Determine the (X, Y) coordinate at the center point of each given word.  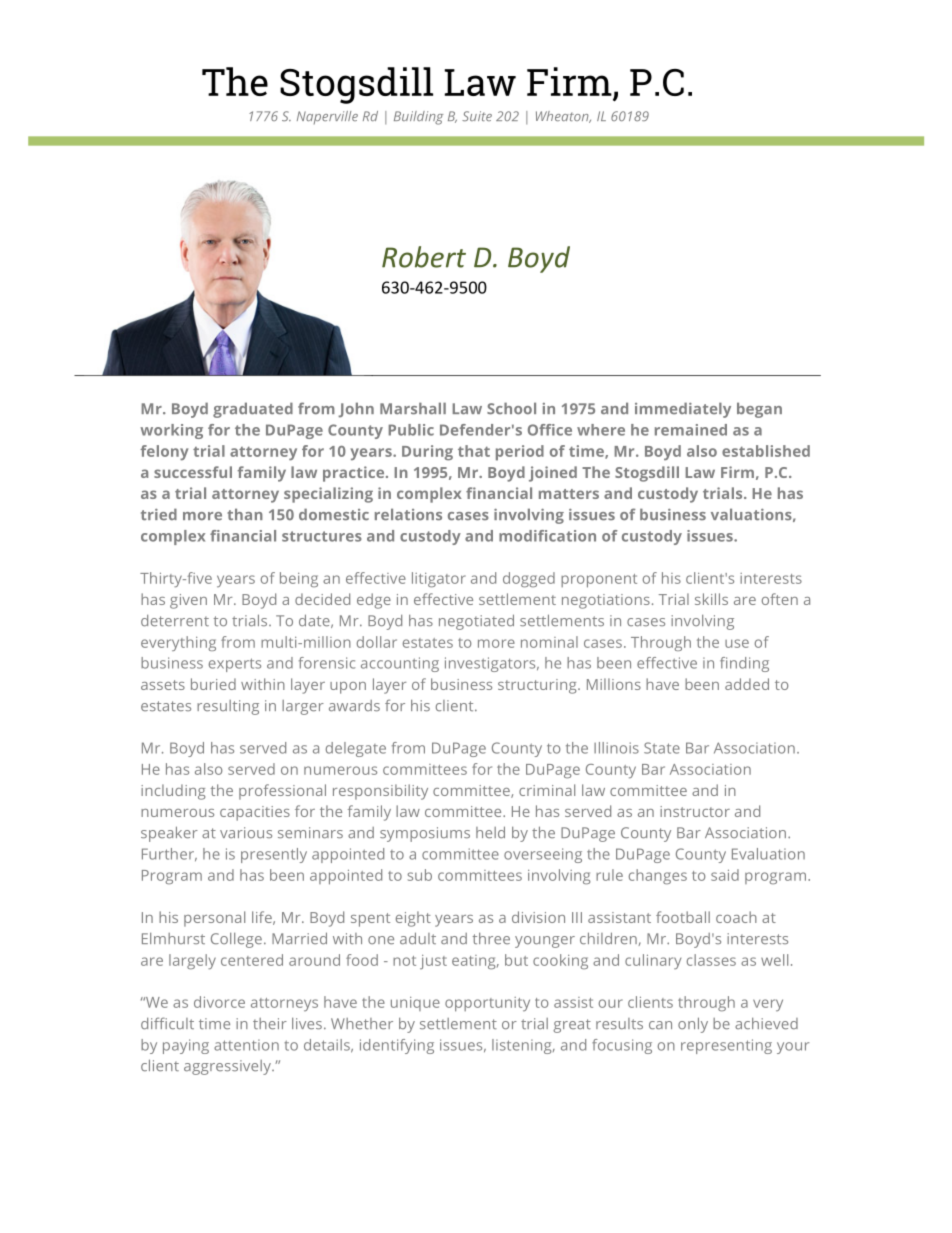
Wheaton (563, 117)
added (747, 684)
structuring (538, 686)
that (474, 451)
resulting (228, 707)
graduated (253, 410)
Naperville (327, 117)
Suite (477, 116)
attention (246, 1045)
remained (691, 430)
